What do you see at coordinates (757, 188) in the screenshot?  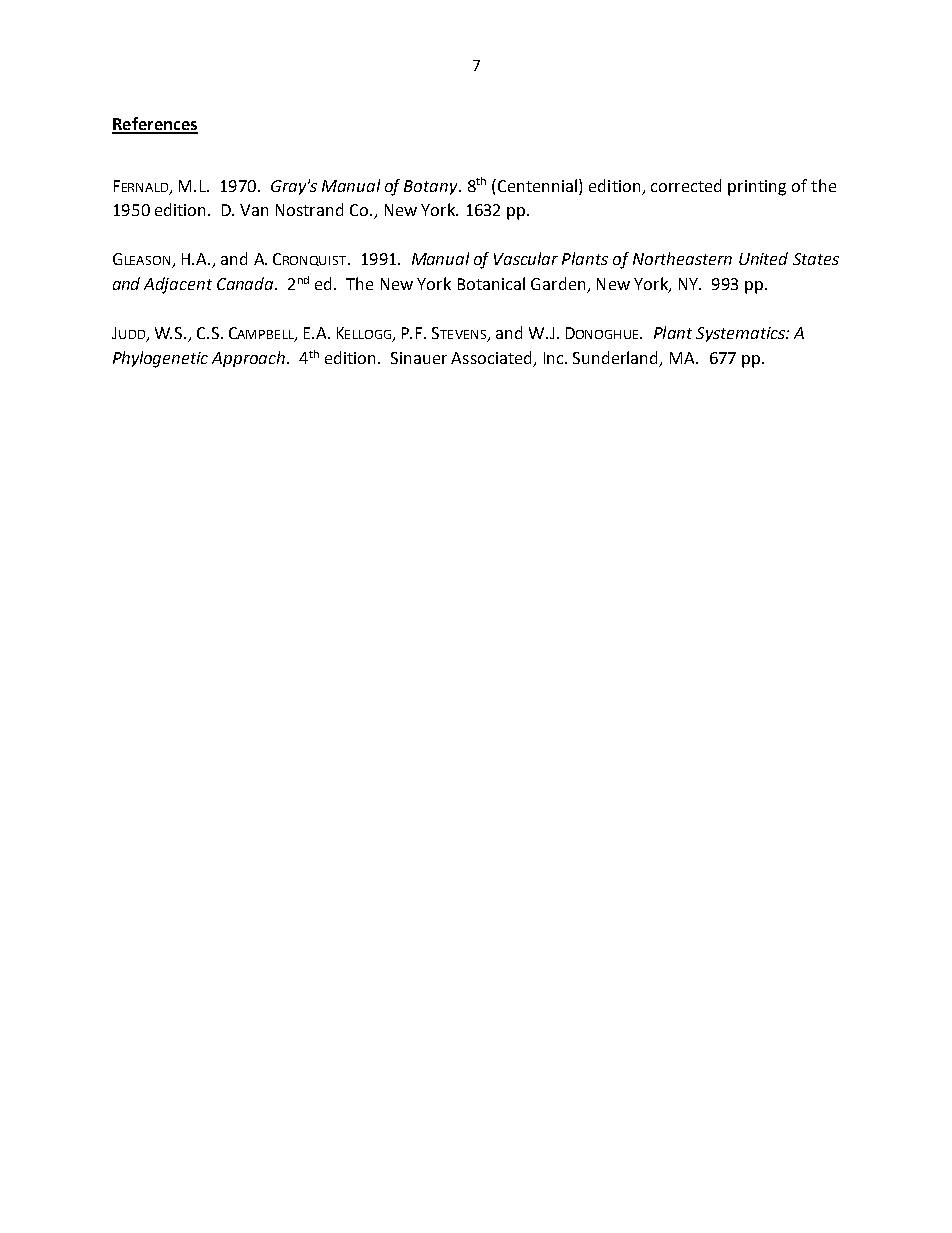 I see `printing` at bounding box center [757, 188].
